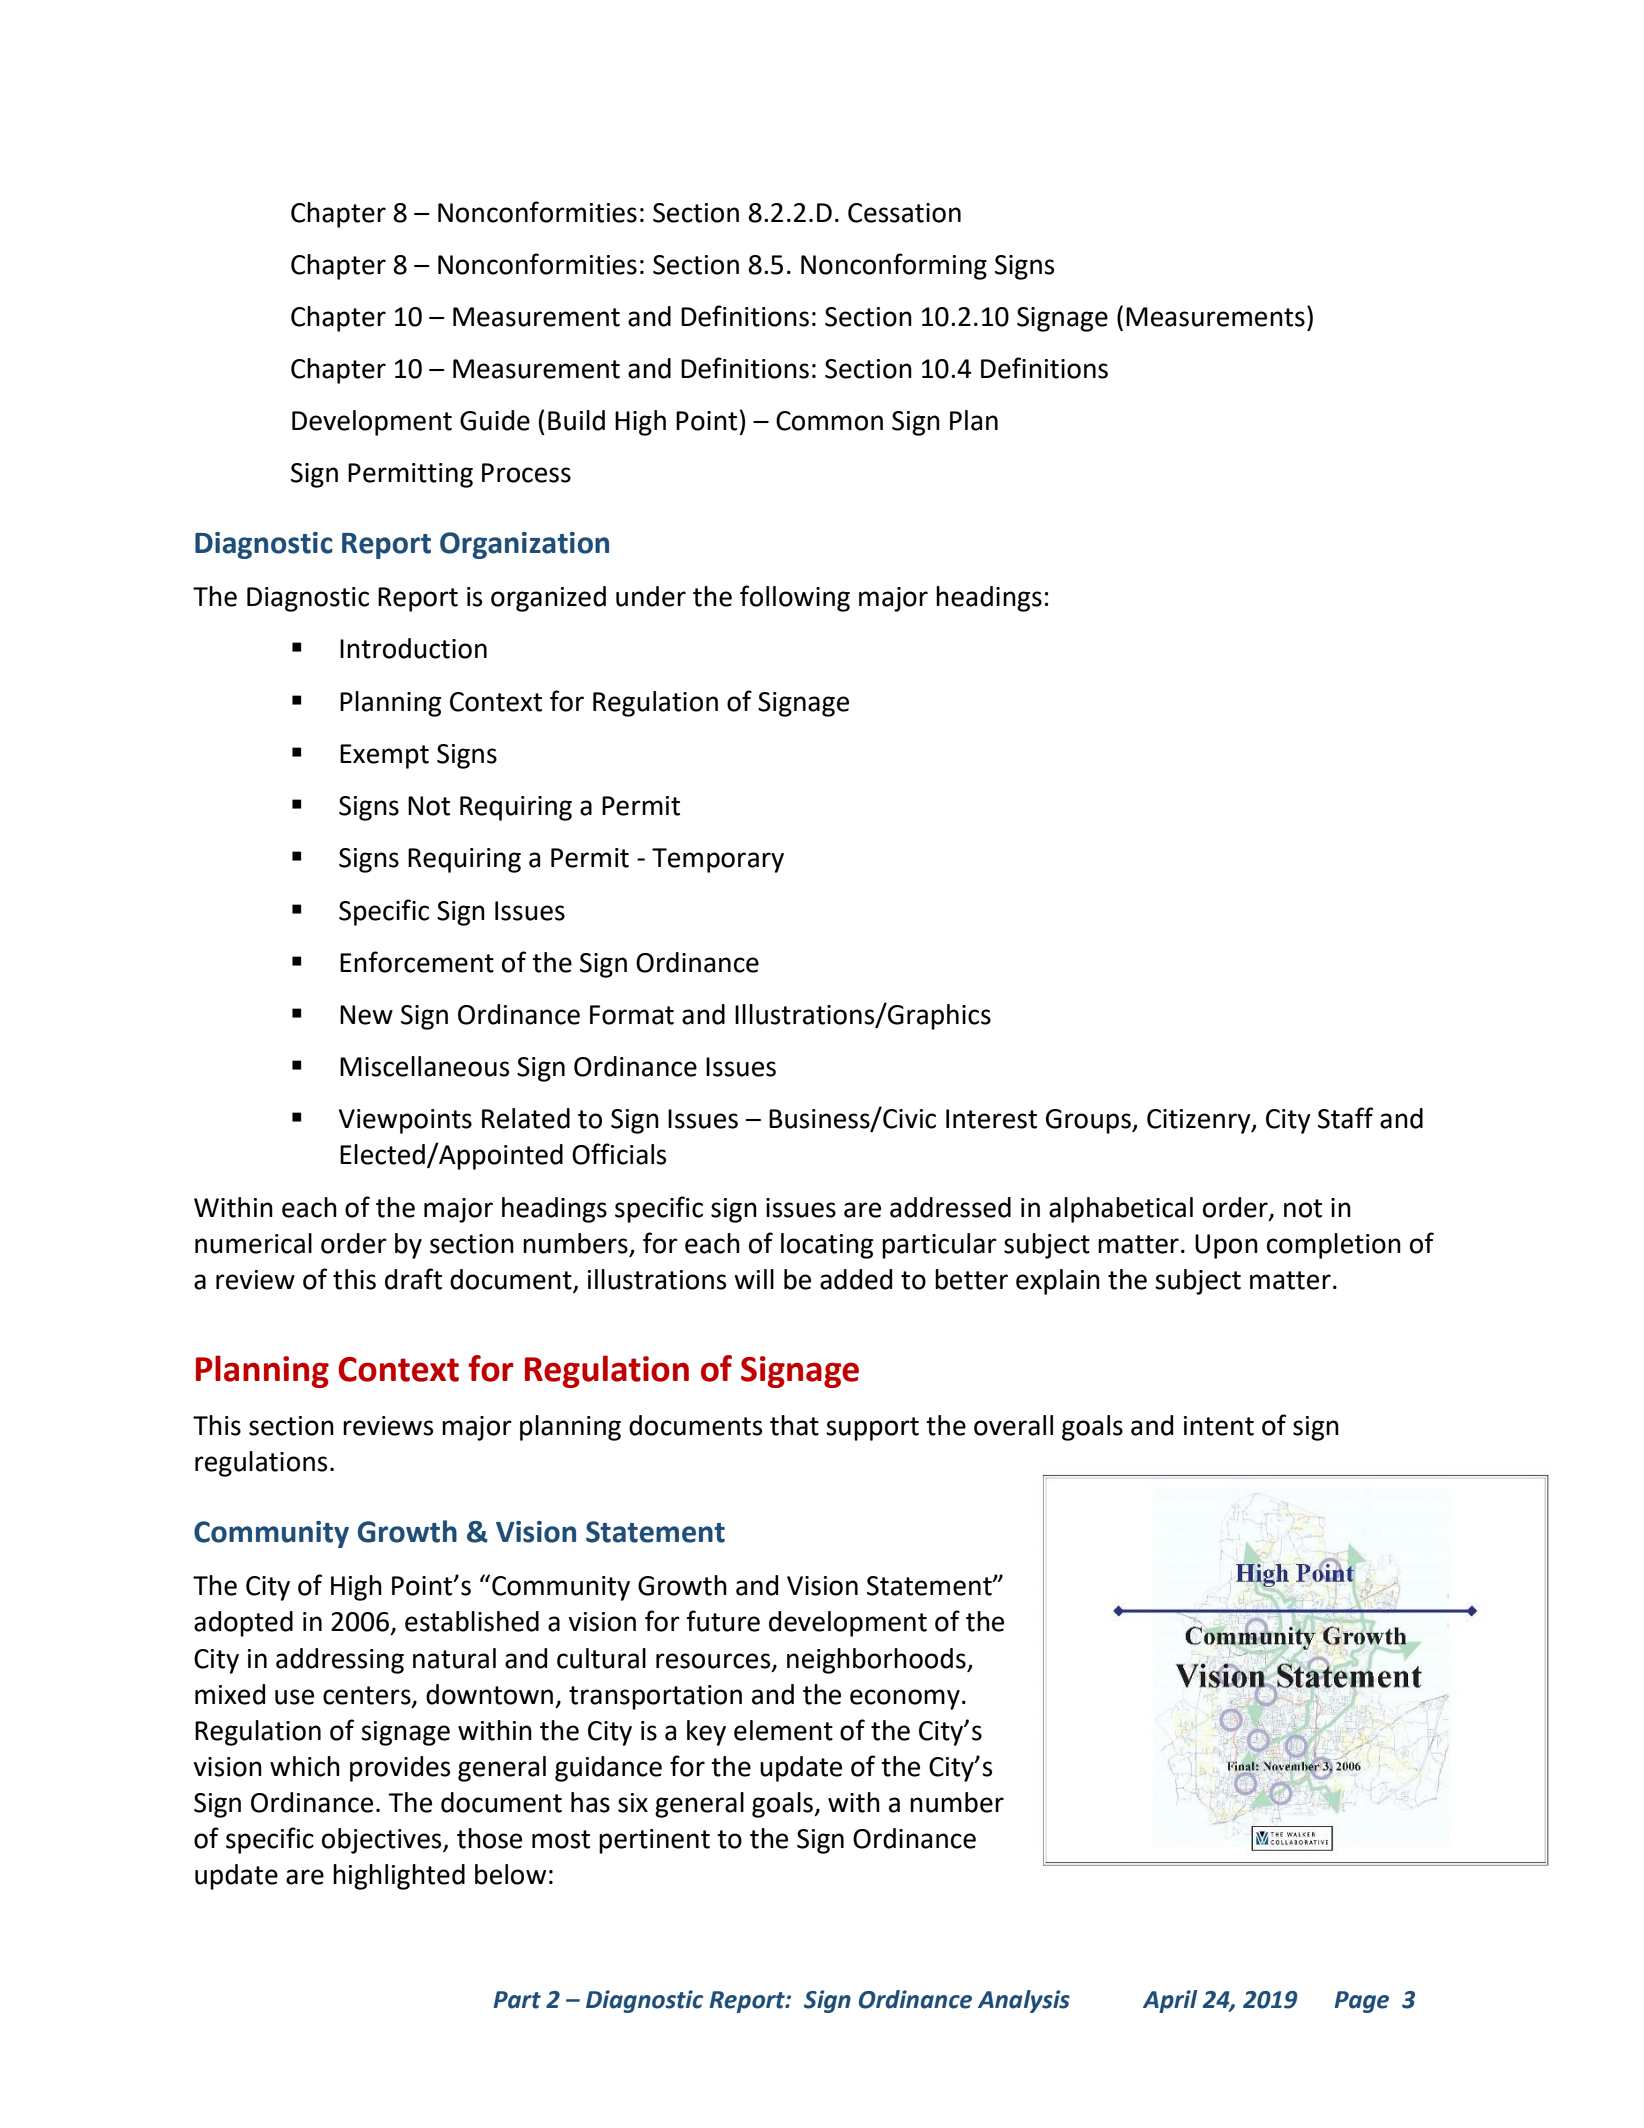  I want to click on Enforcement, so click(417, 962).
